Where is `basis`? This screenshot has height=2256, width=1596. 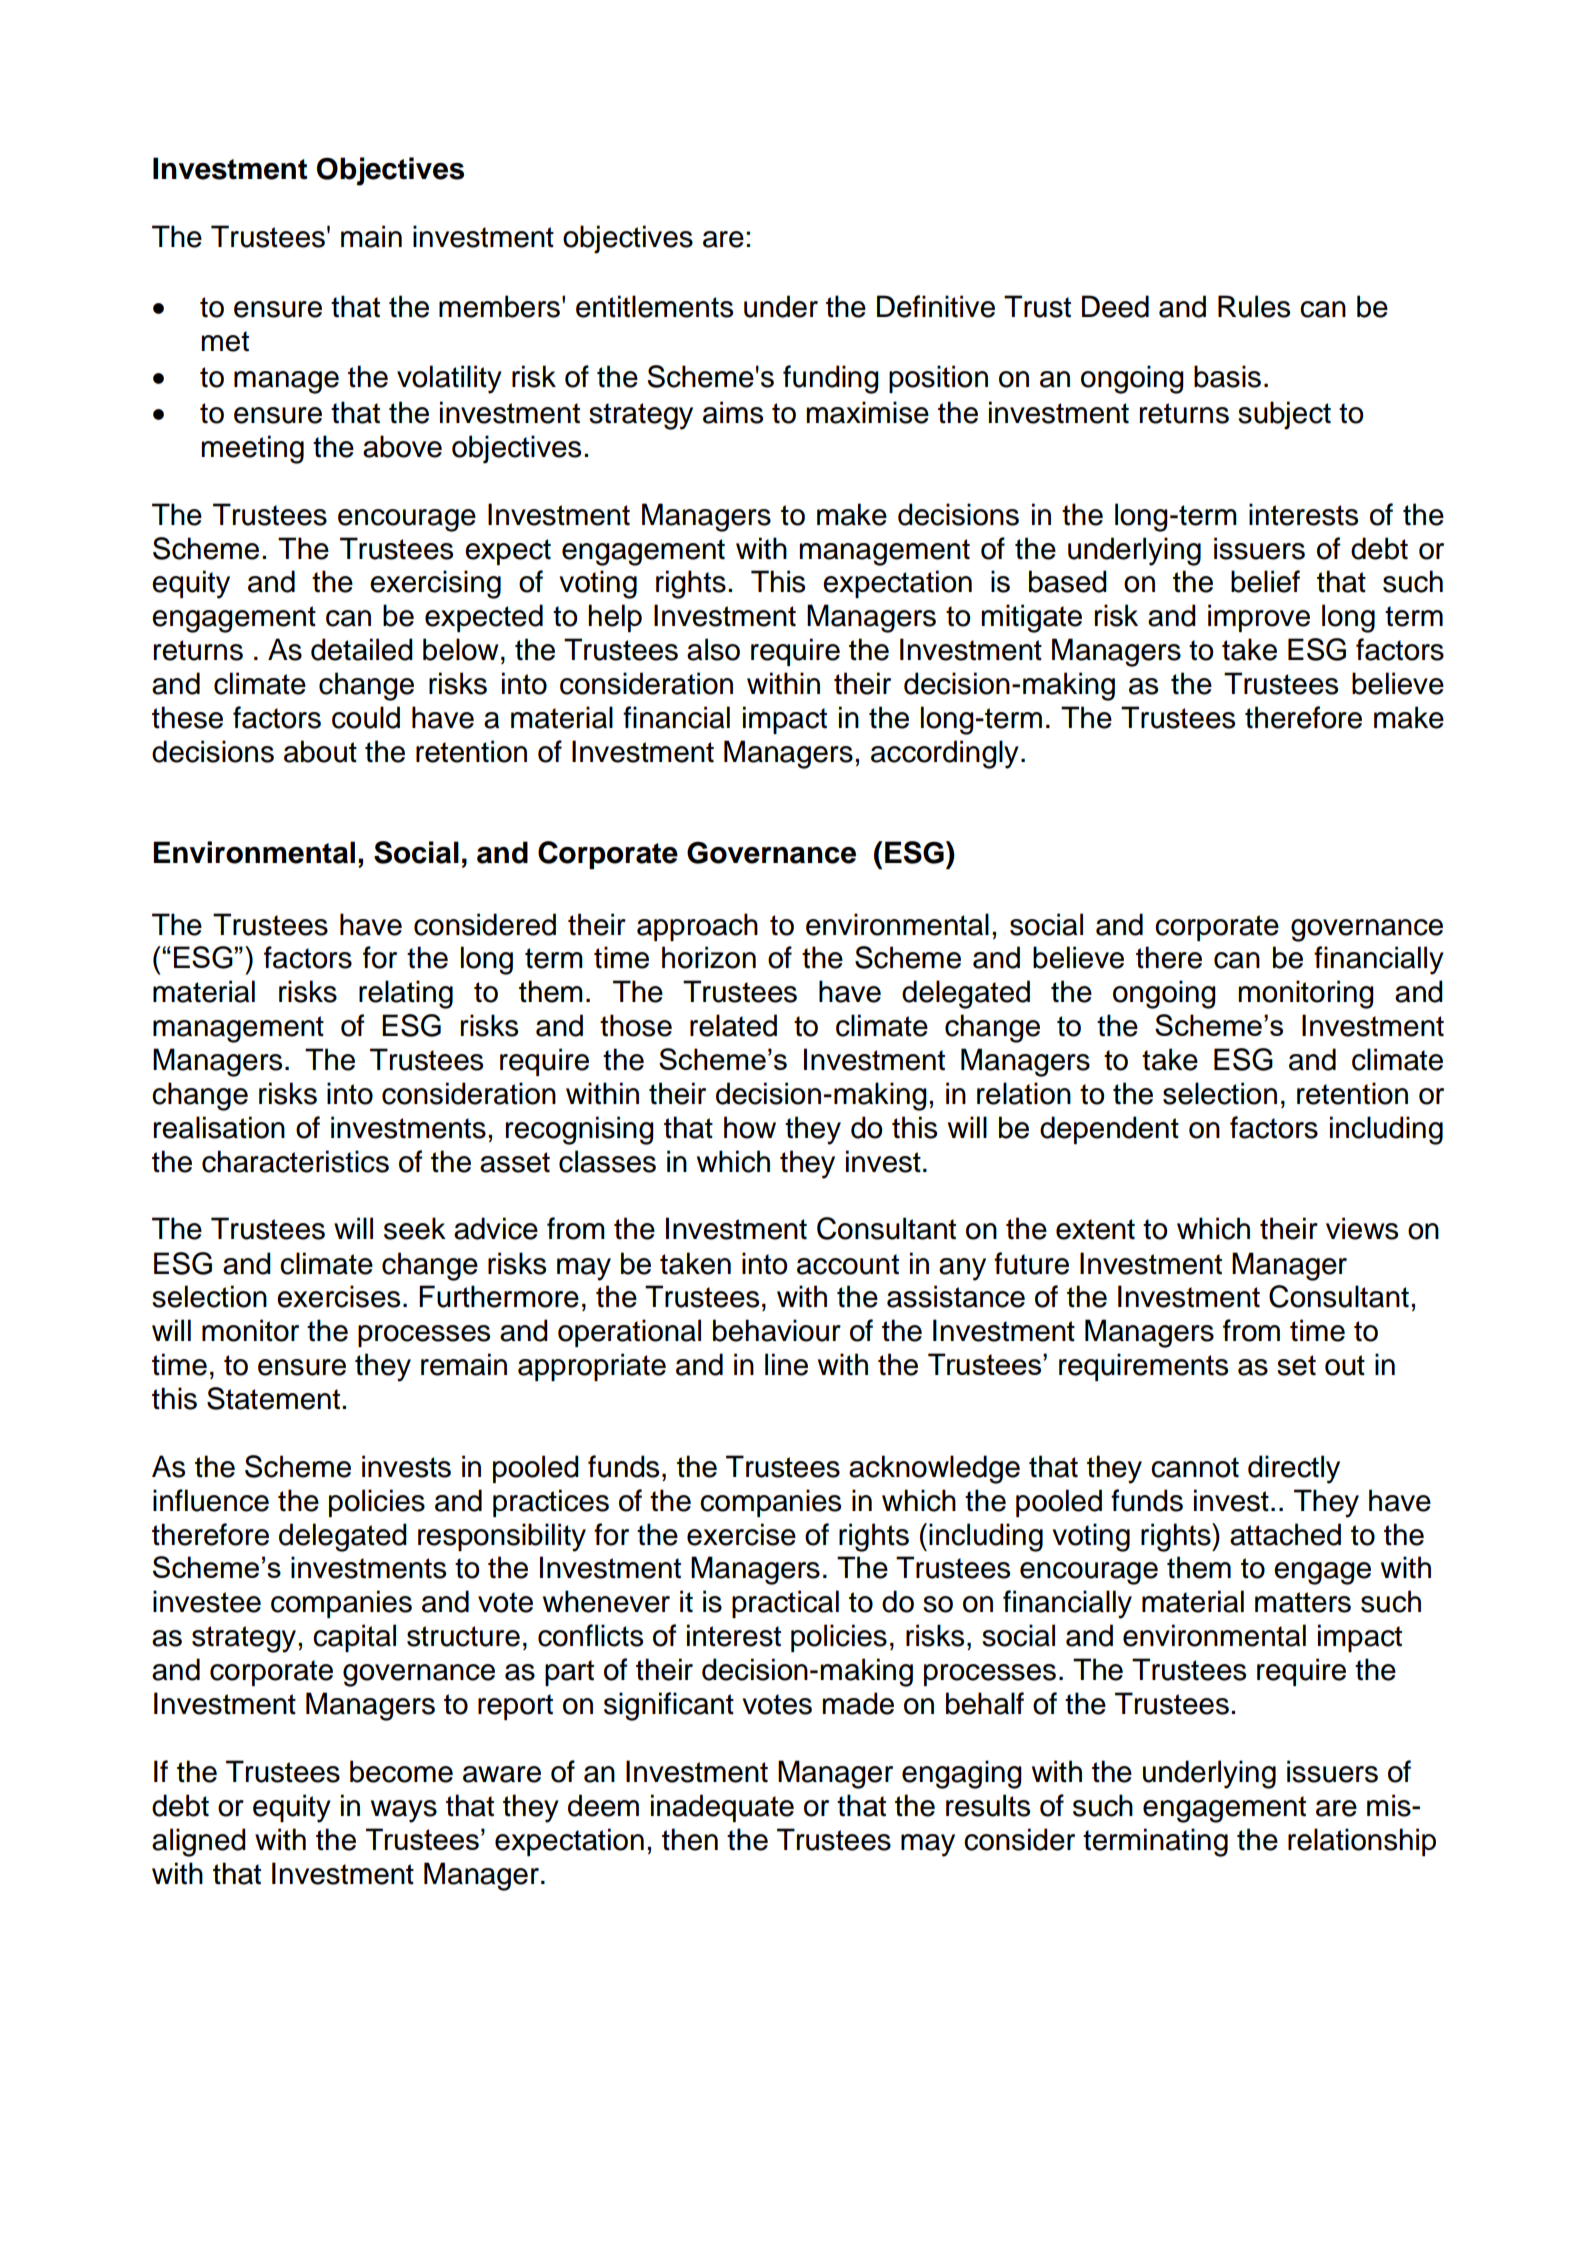
basis is located at coordinates (1227, 376).
